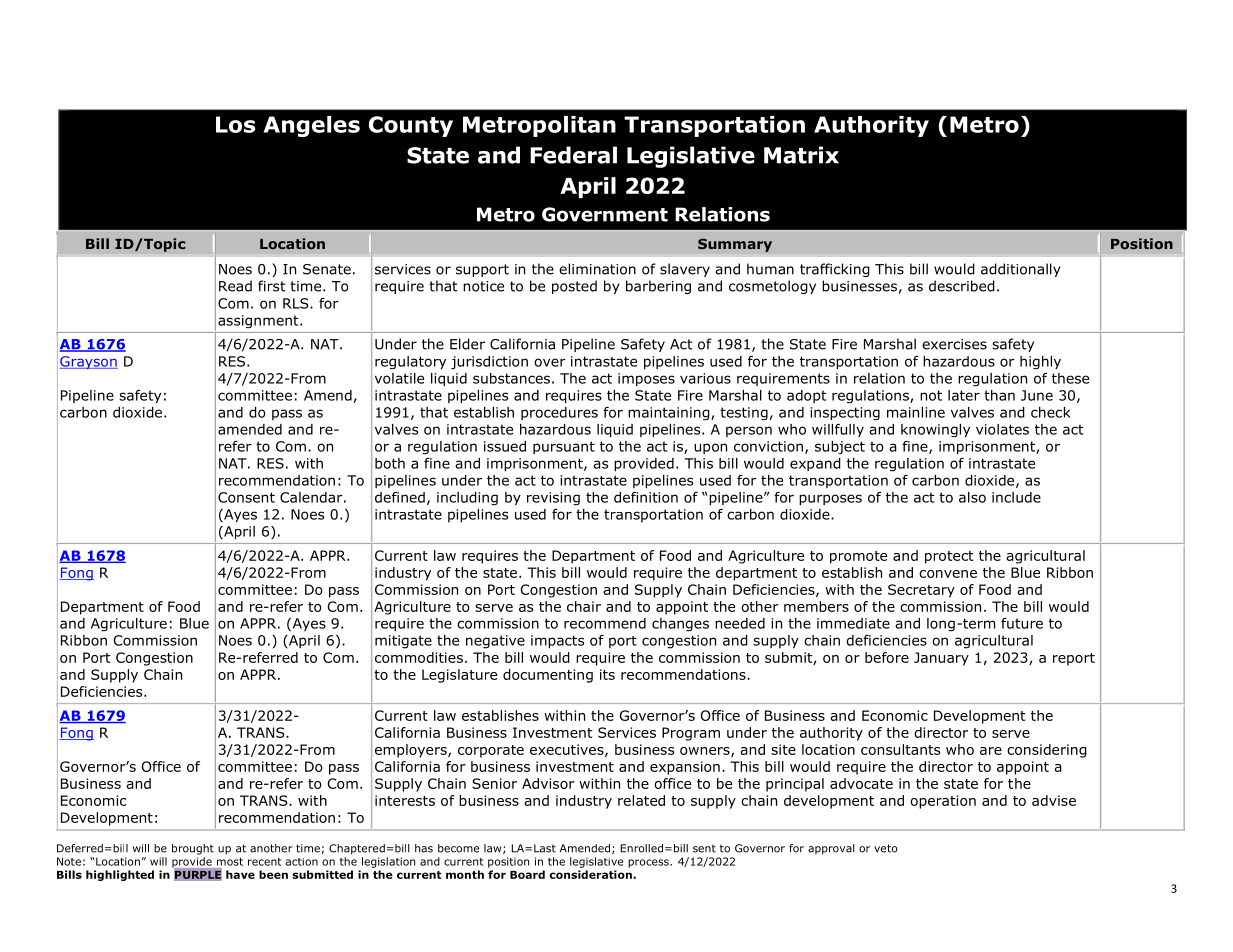 The height and width of the screenshot is (952, 1233). Describe the element at coordinates (527, 874) in the screenshot. I see `Board` at that location.
